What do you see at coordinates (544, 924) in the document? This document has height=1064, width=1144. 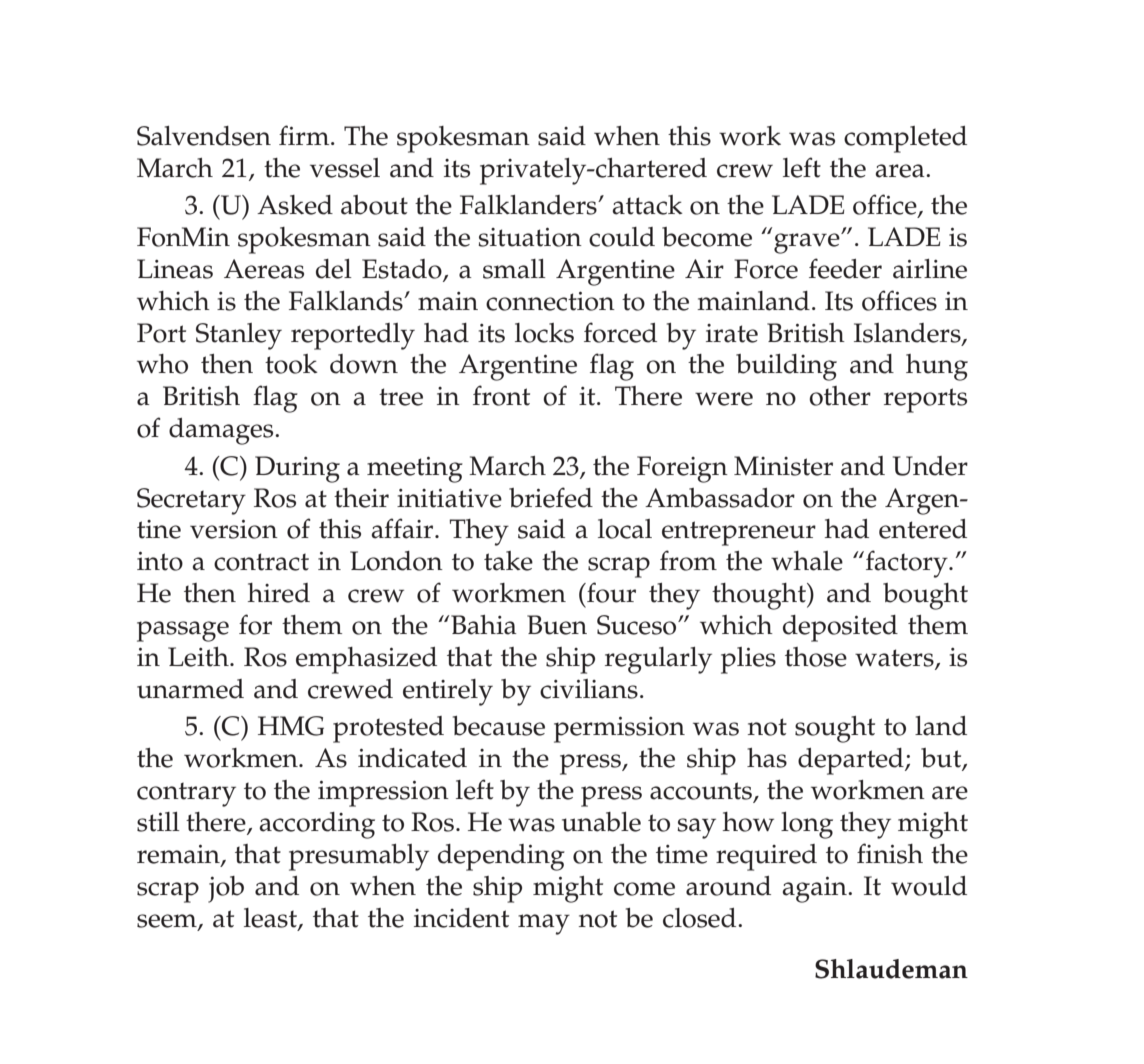 I see `may` at bounding box center [544, 924].
